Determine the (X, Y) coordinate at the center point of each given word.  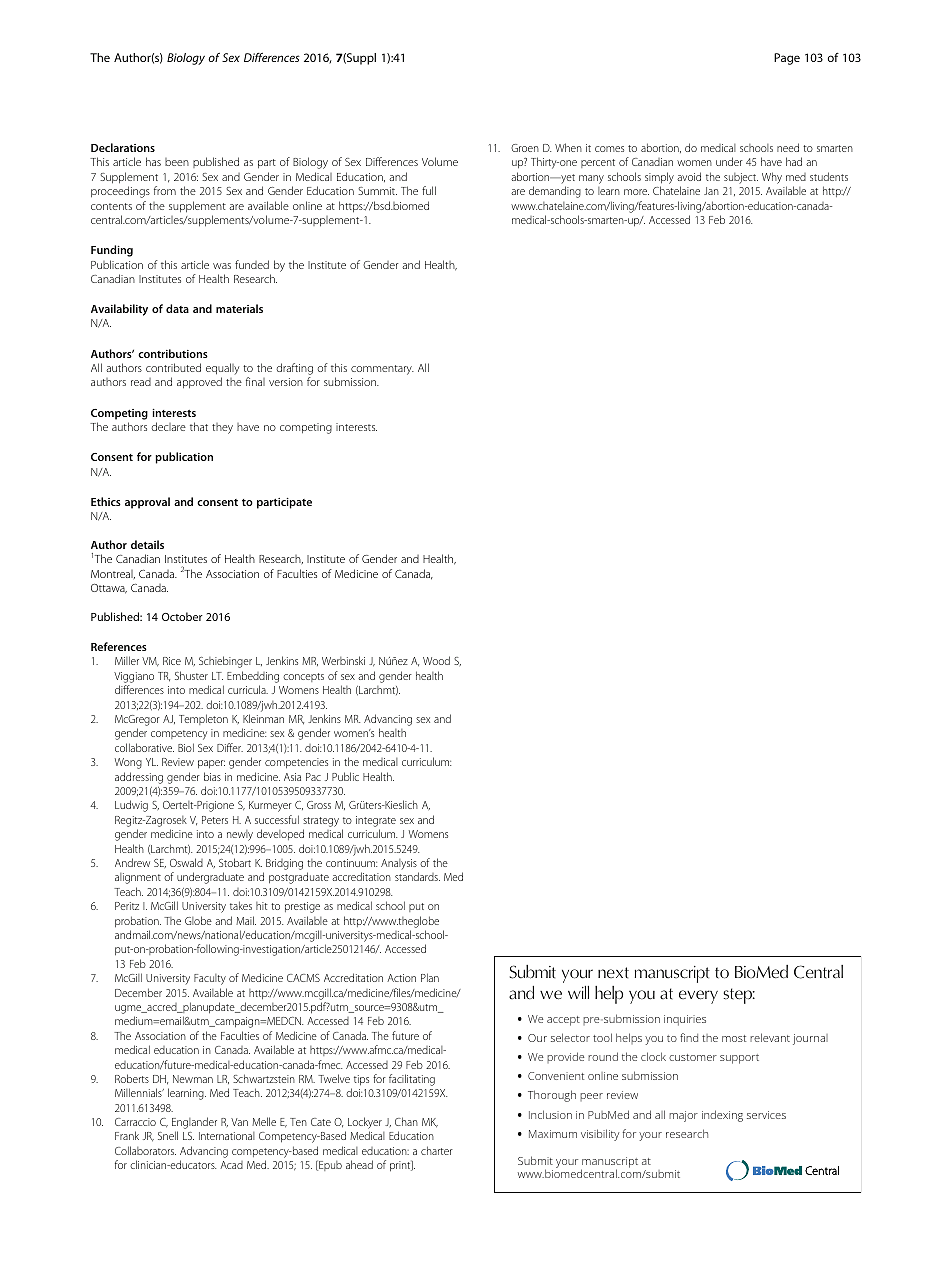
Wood (436, 660)
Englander (194, 1124)
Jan (711, 191)
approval (147, 503)
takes (241, 905)
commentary (382, 370)
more (636, 192)
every (698, 997)
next (613, 973)
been (177, 162)
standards (417, 876)
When (568, 147)
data (177, 308)
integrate (376, 821)
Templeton (203, 719)
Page (787, 59)
